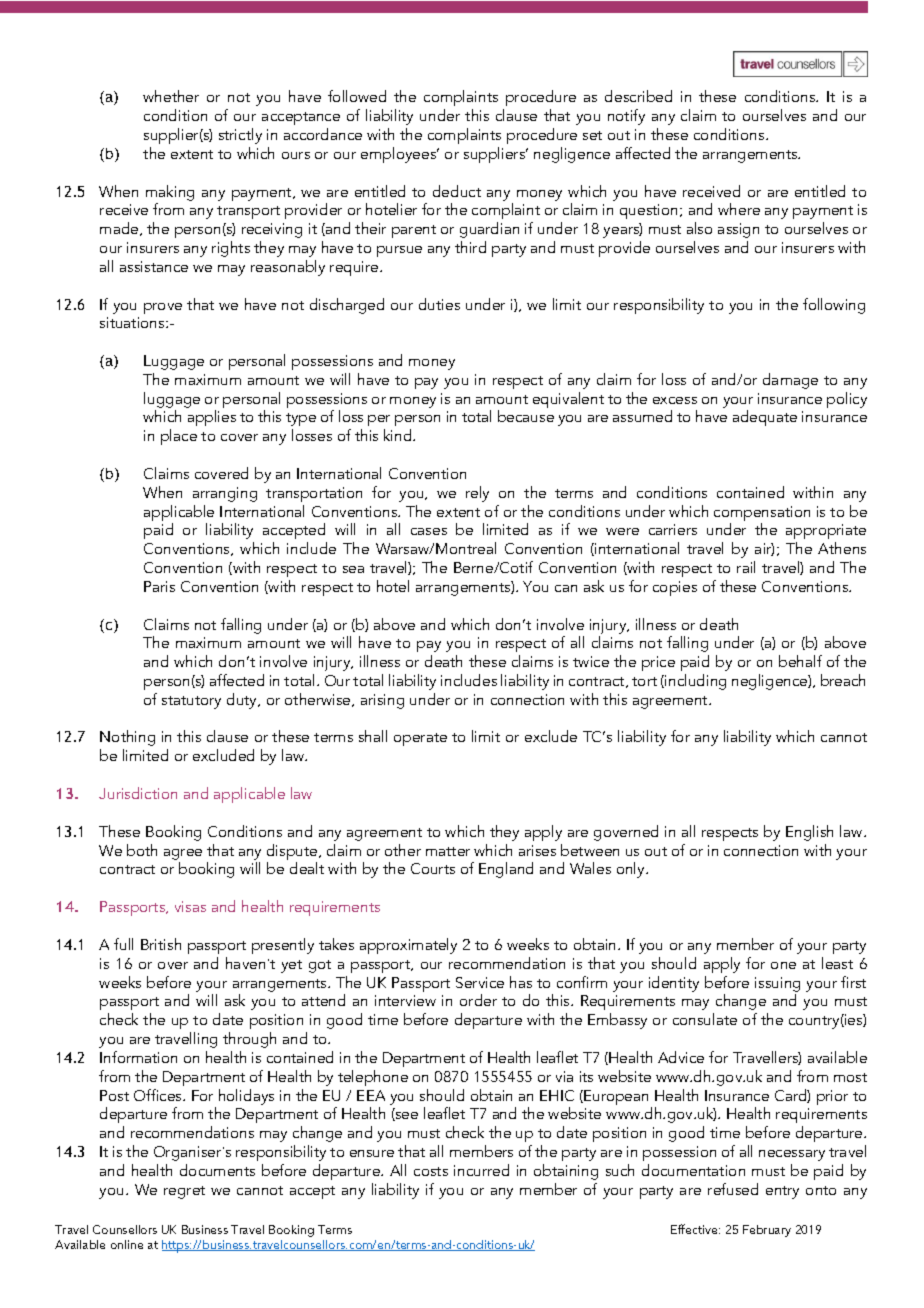  What do you see at coordinates (225, 494) in the page?
I see `arranging` at bounding box center [225, 494].
